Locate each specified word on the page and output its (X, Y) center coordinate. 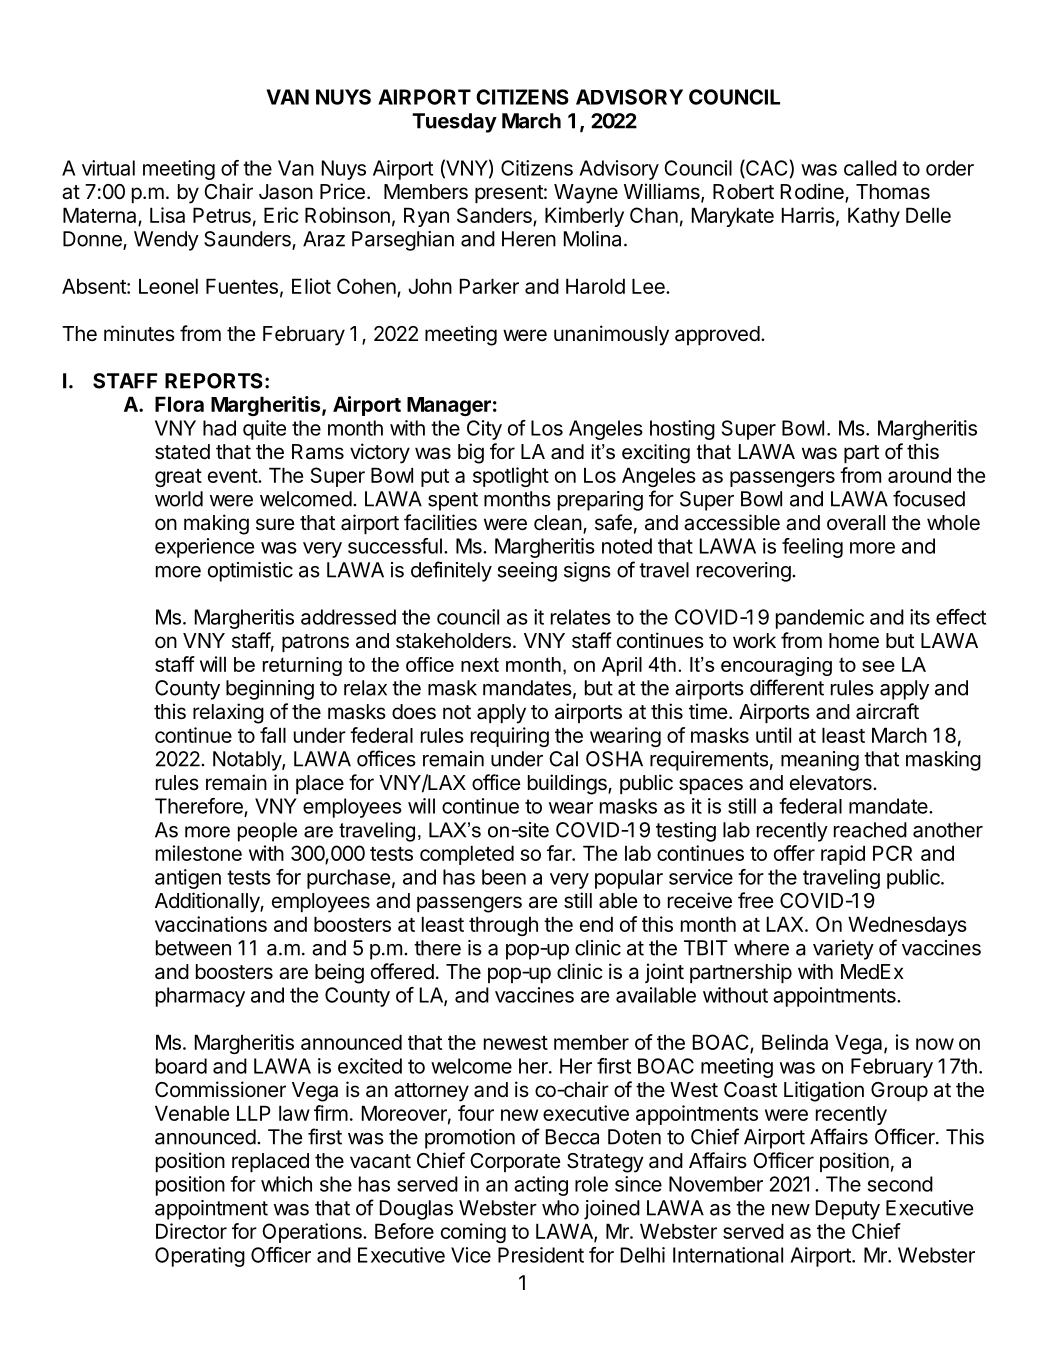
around (919, 475)
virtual (108, 168)
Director (191, 1231)
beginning (270, 690)
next (480, 664)
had (219, 428)
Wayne (586, 194)
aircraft (887, 711)
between (193, 948)
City (484, 430)
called (870, 168)
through (503, 926)
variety (843, 950)
